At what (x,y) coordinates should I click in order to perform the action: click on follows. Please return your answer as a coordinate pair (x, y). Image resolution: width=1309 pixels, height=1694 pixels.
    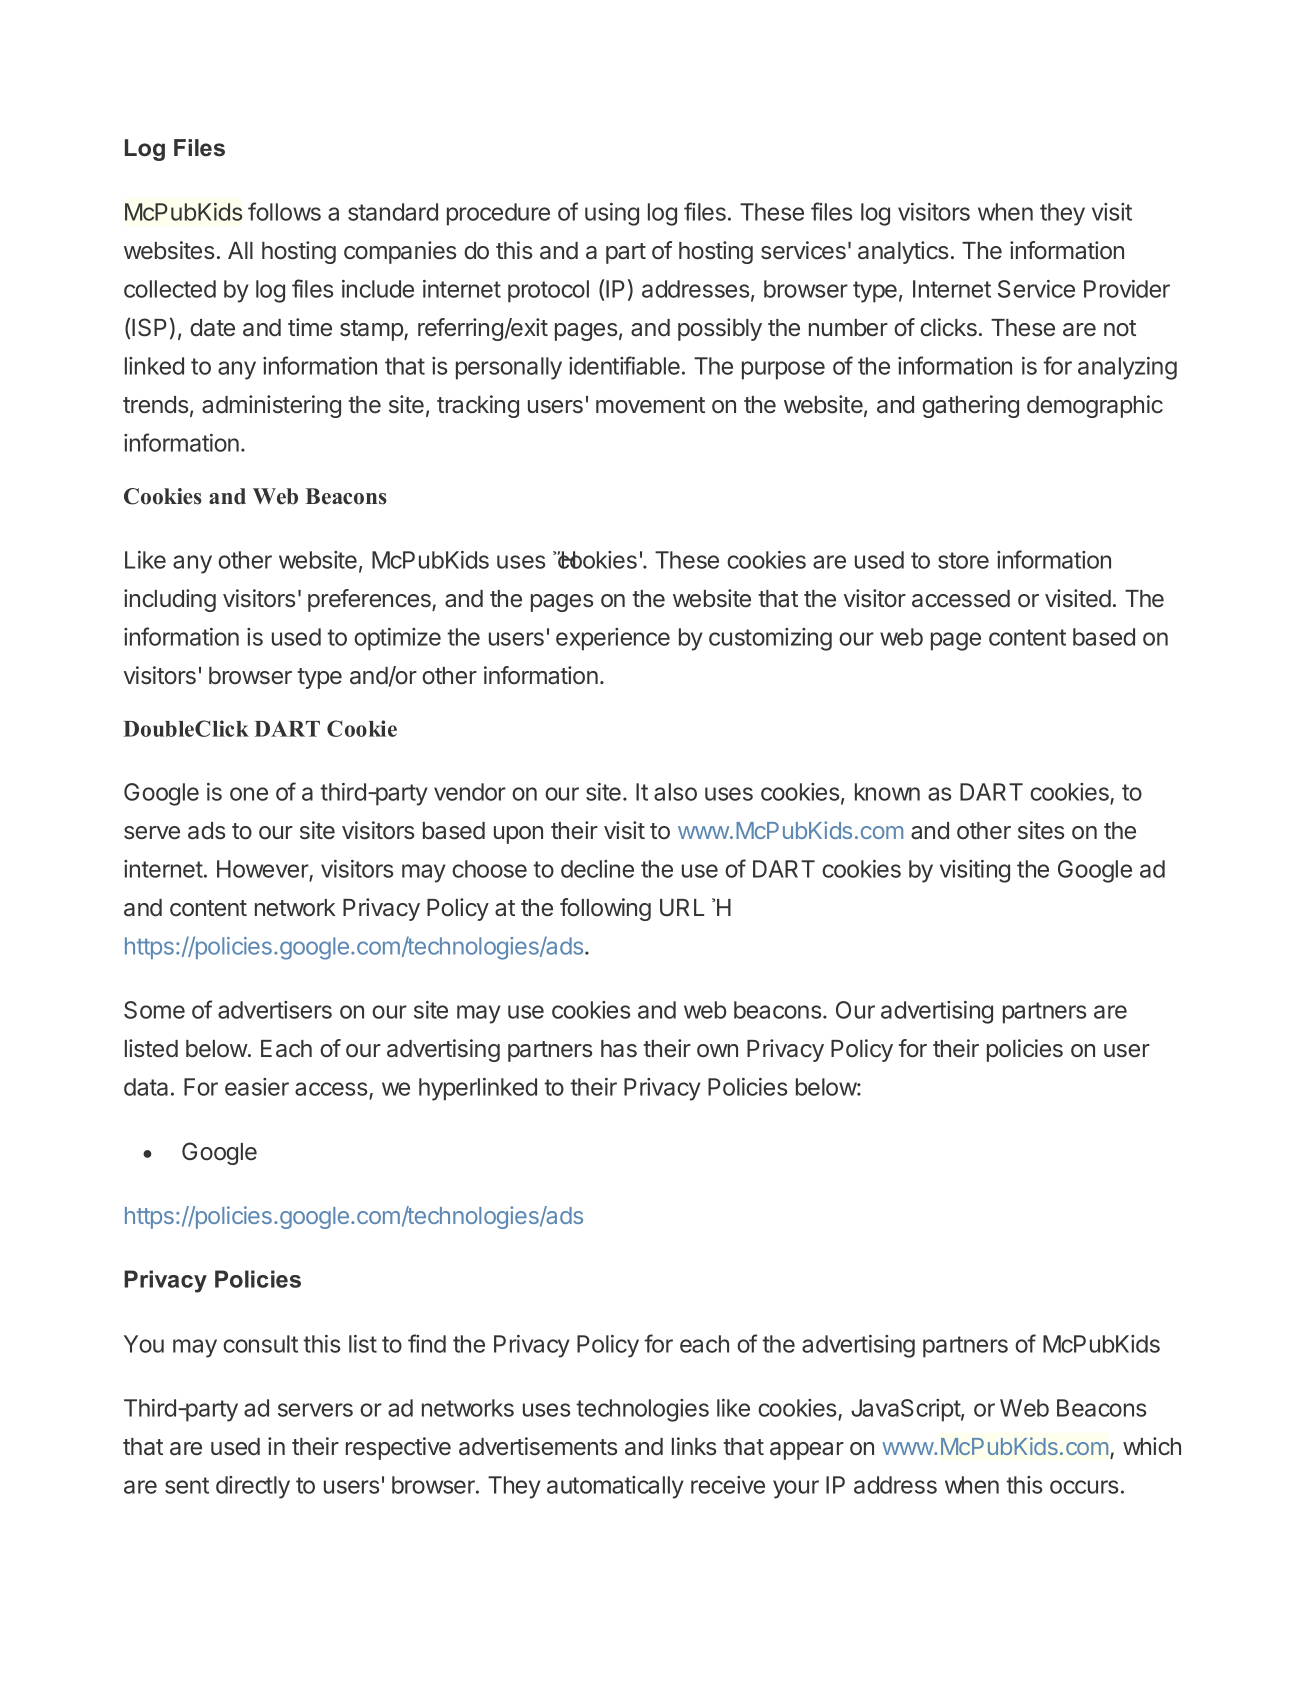
    Looking at the image, I should click on (284, 211).
